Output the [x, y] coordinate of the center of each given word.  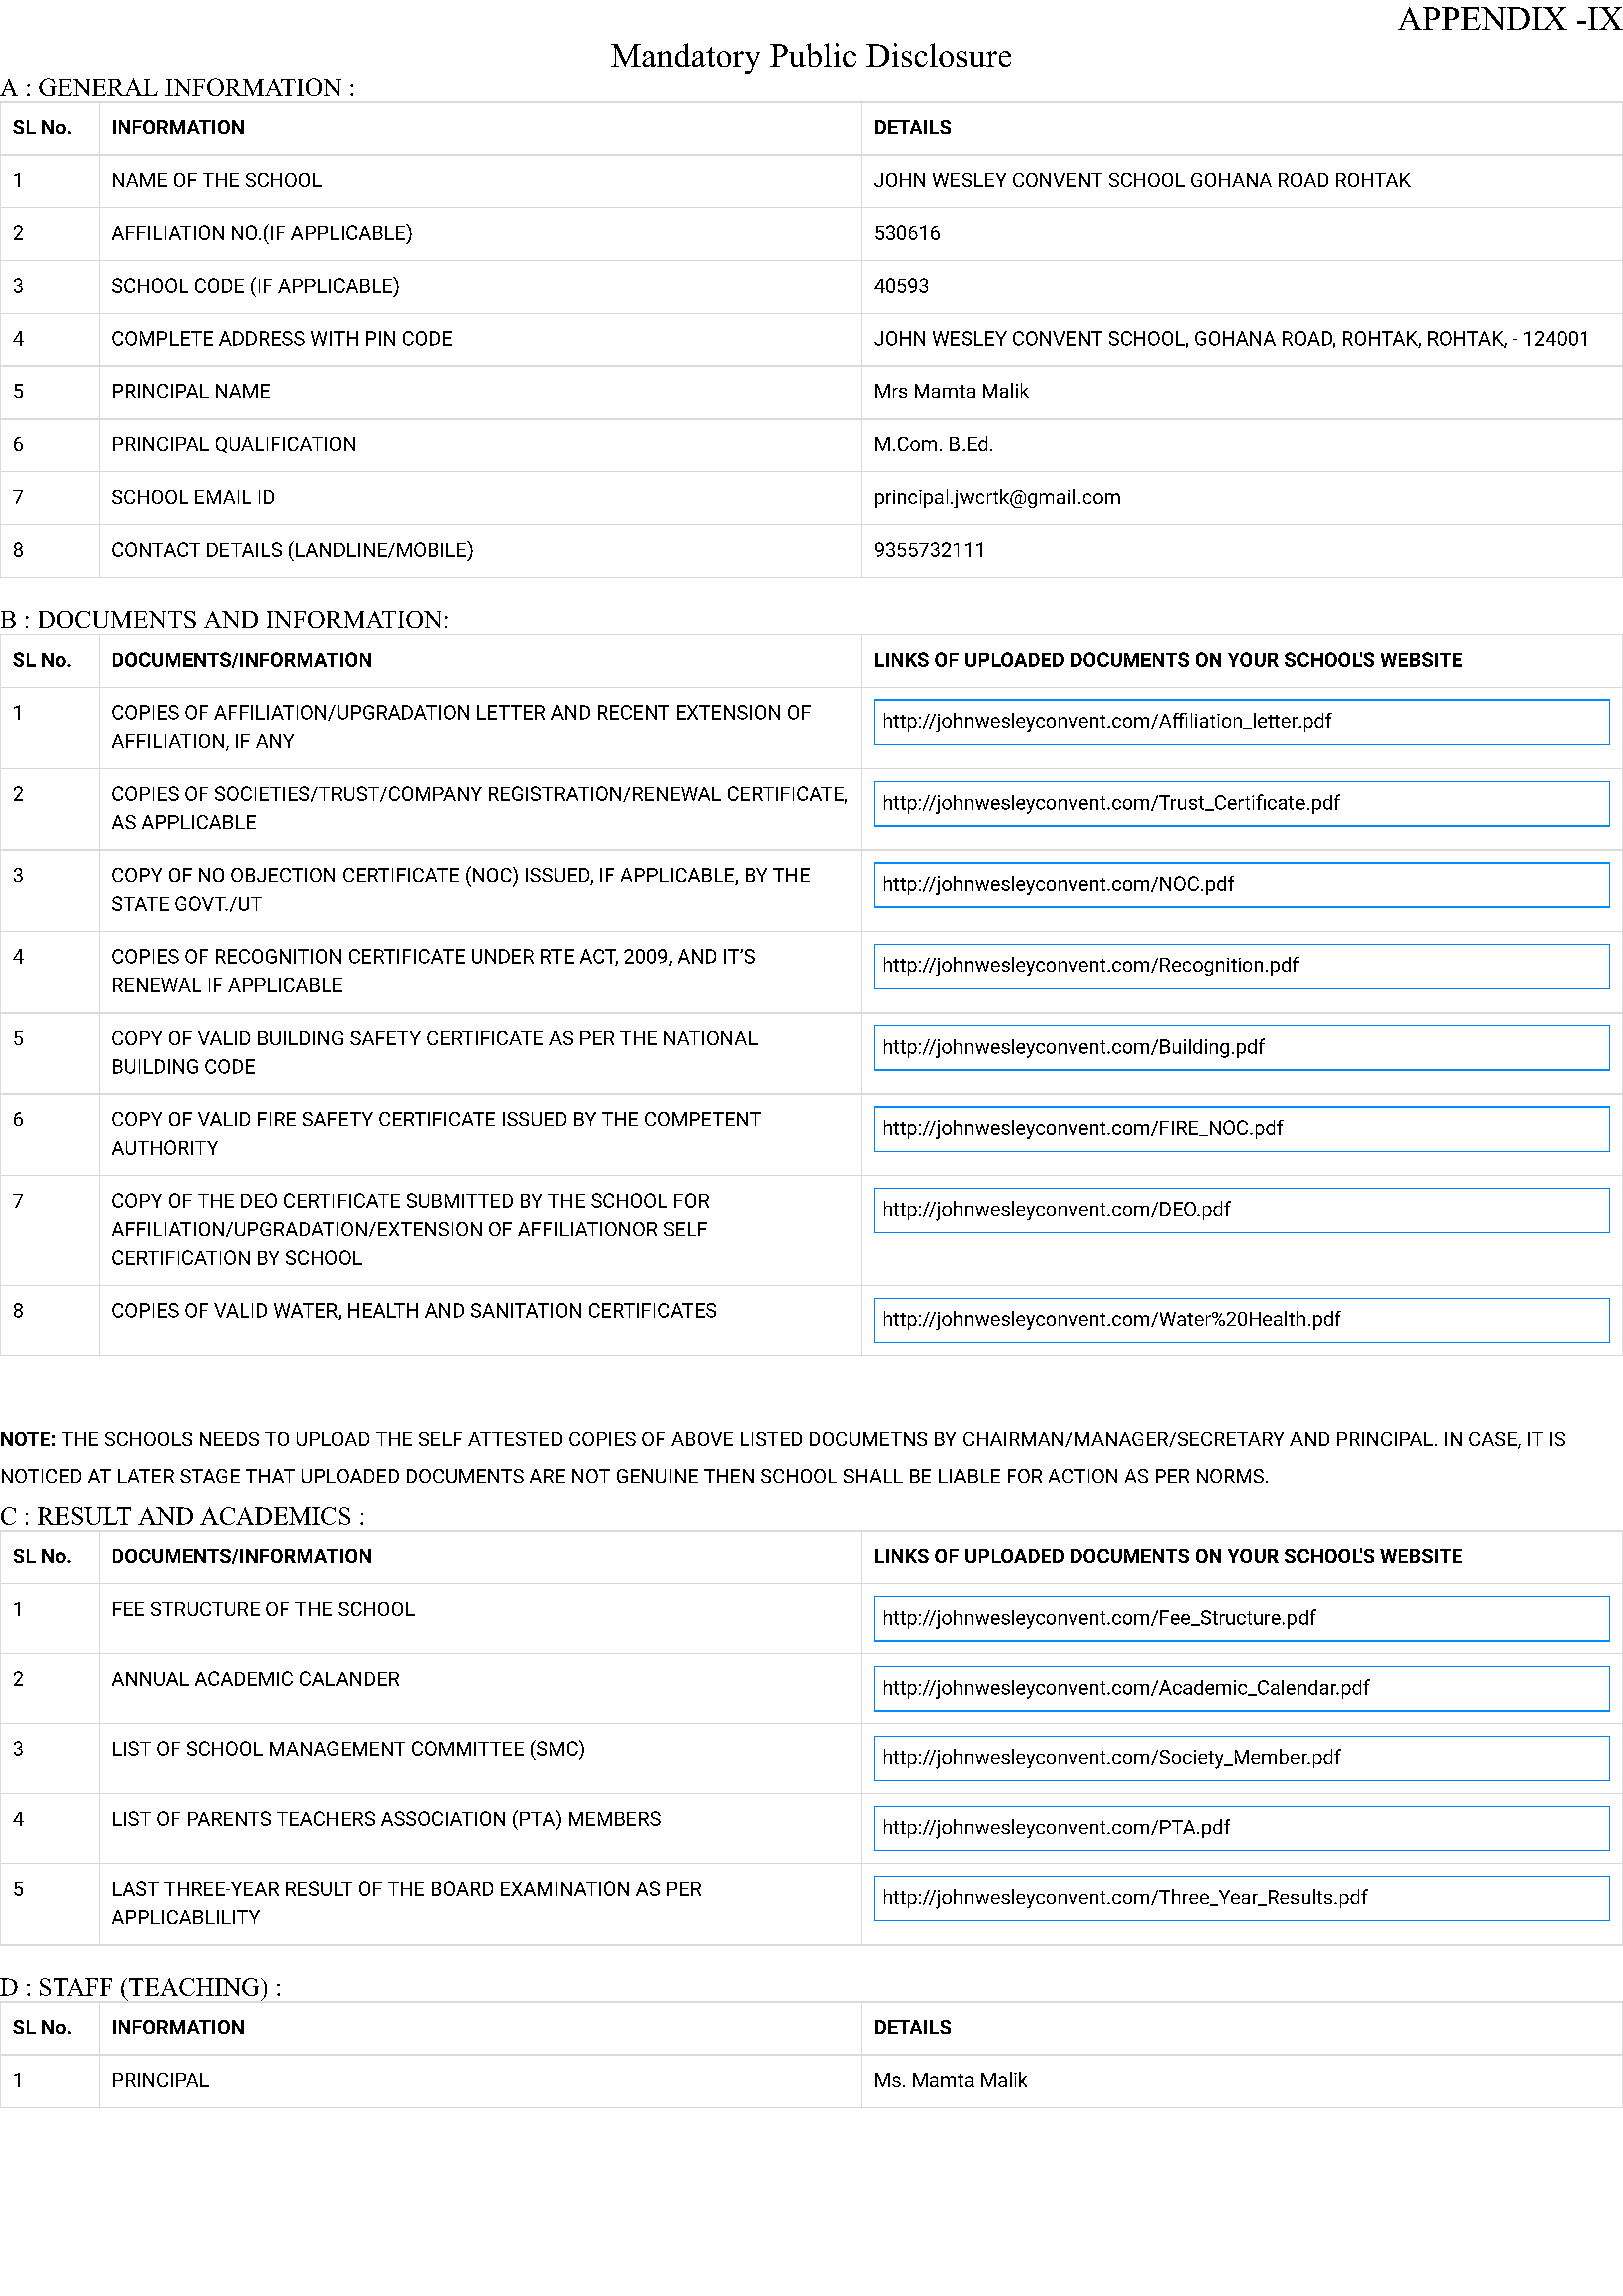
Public [813, 55]
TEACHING [195, 1987]
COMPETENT [703, 1119]
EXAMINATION [565, 1888]
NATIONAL [711, 1038]
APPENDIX [1482, 18]
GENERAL [98, 87]
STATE [140, 903]
